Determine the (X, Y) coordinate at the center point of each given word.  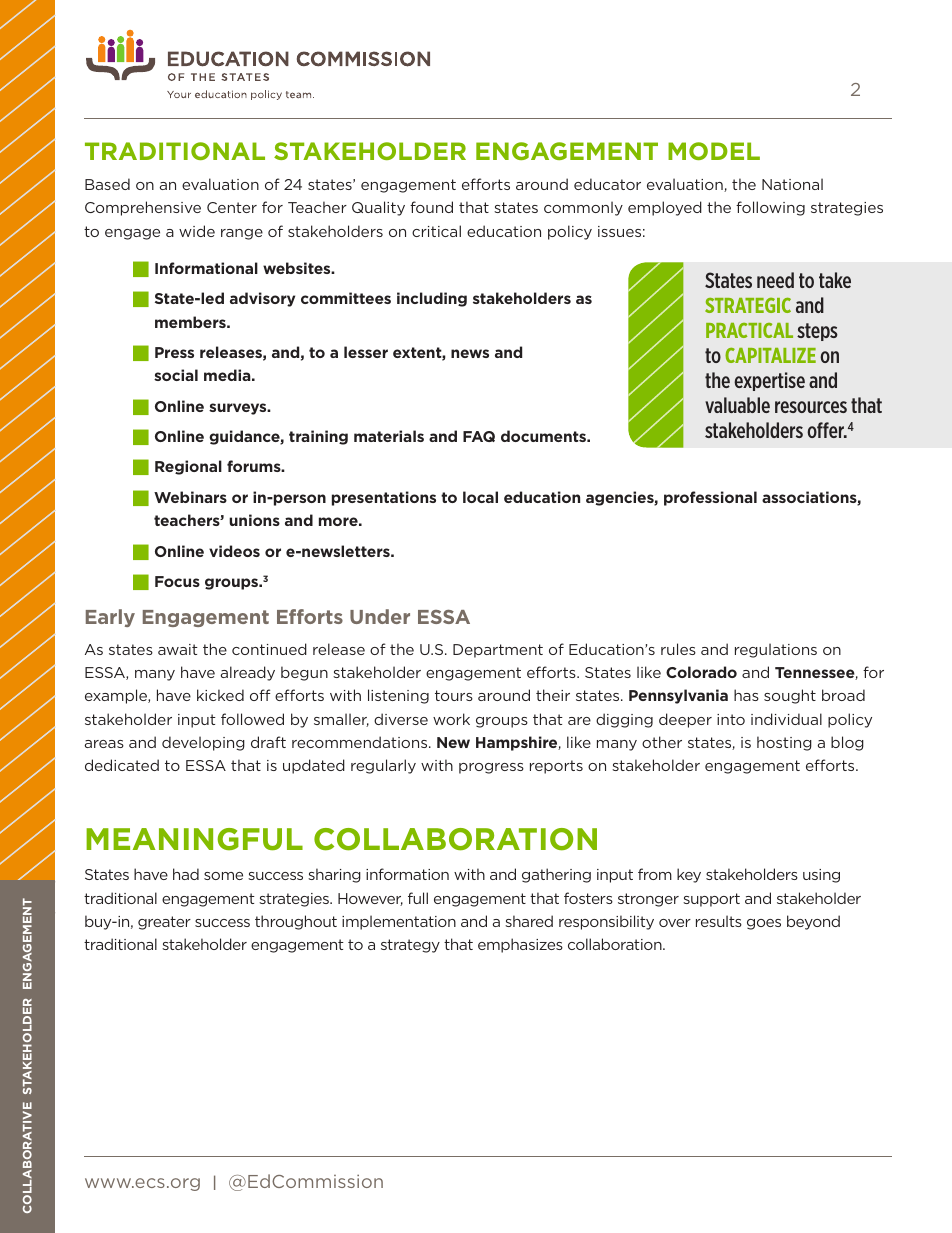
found (431, 207)
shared (529, 921)
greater (164, 923)
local (480, 497)
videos (234, 551)
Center (232, 207)
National (792, 184)
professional (710, 498)
